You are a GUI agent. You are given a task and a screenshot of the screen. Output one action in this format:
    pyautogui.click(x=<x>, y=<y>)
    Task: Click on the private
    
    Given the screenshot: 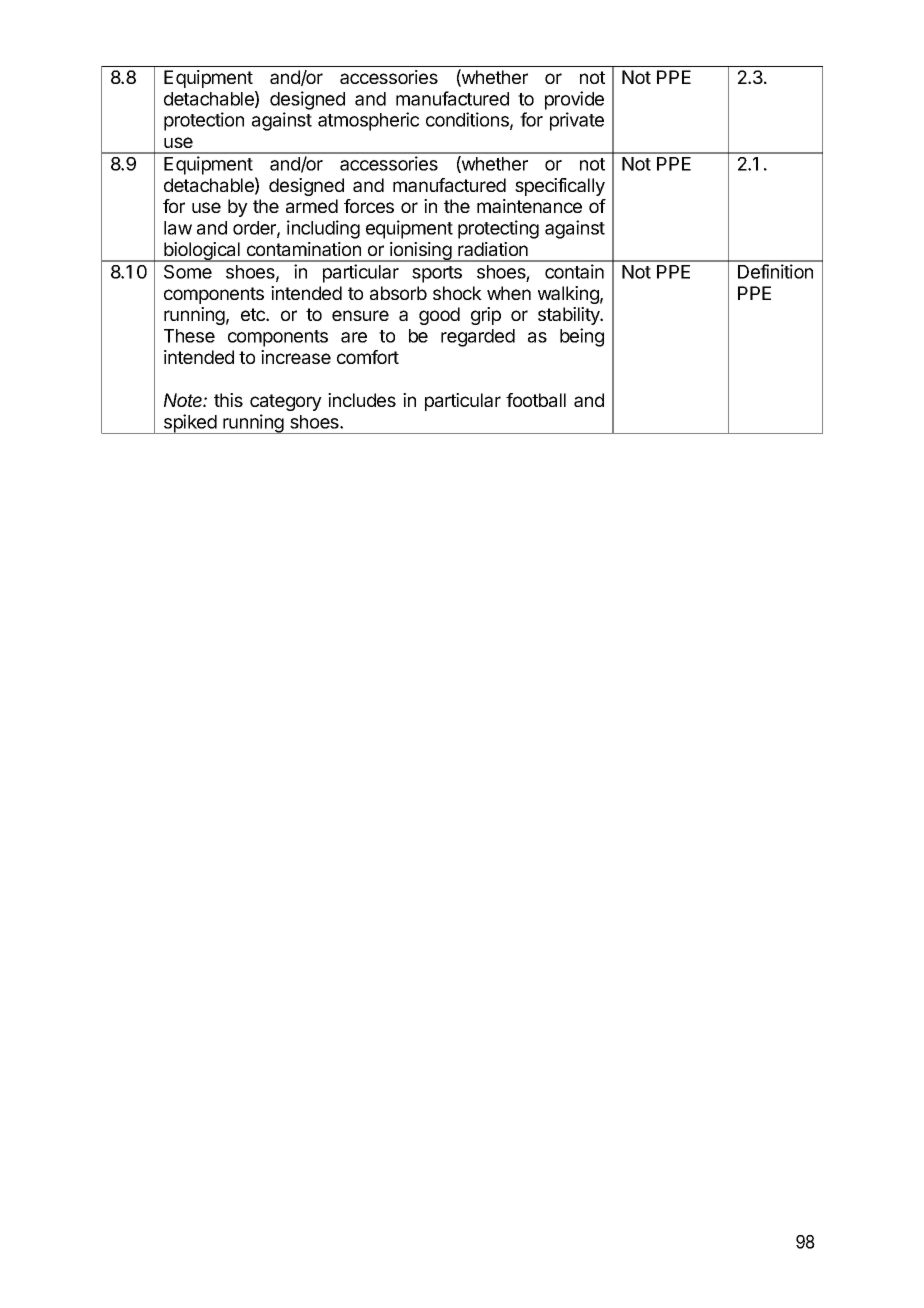 What is the action you would take?
    pyautogui.click(x=577, y=121)
